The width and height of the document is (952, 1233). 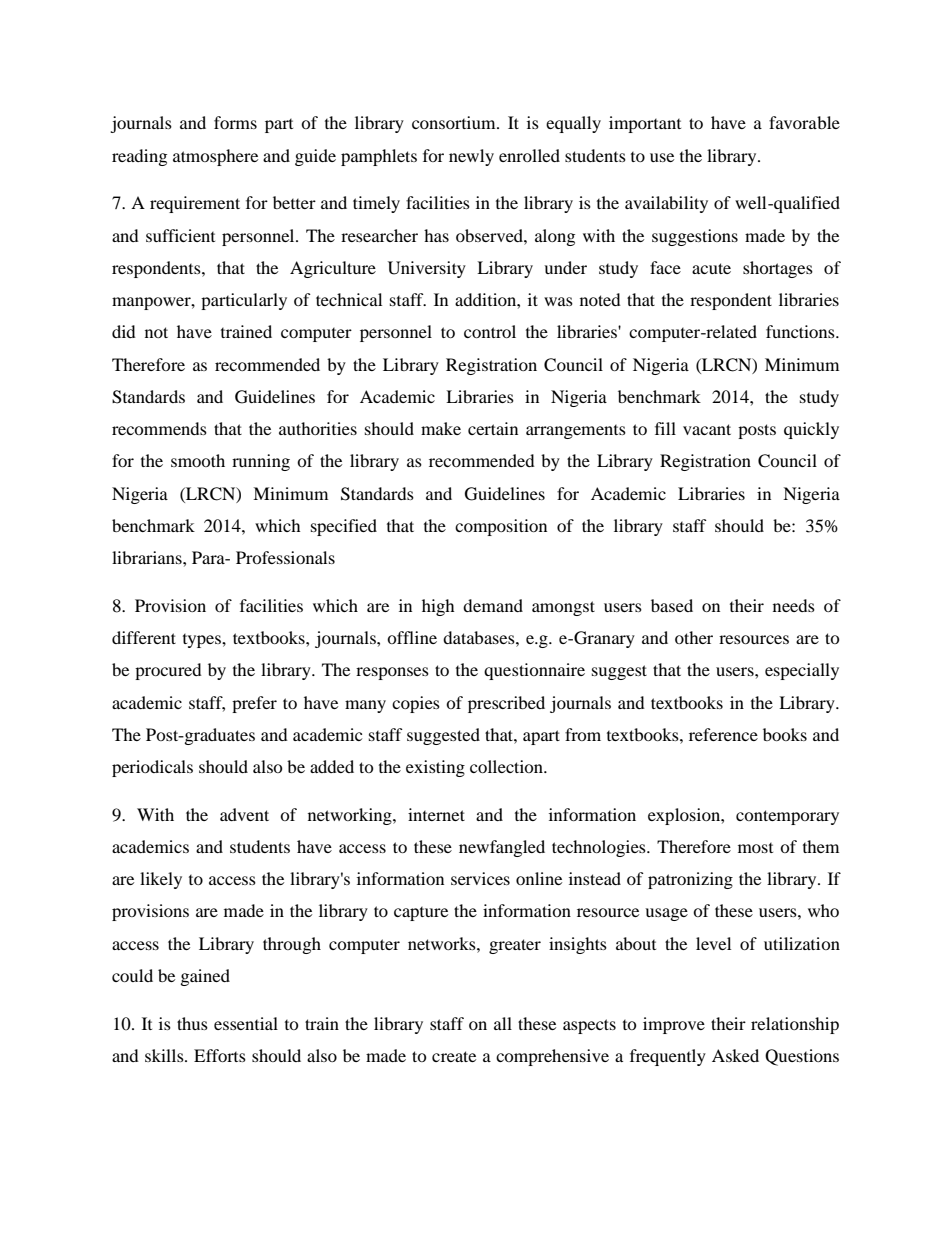 What do you see at coordinates (801, 331) in the document?
I see `functions` at bounding box center [801, 331].
